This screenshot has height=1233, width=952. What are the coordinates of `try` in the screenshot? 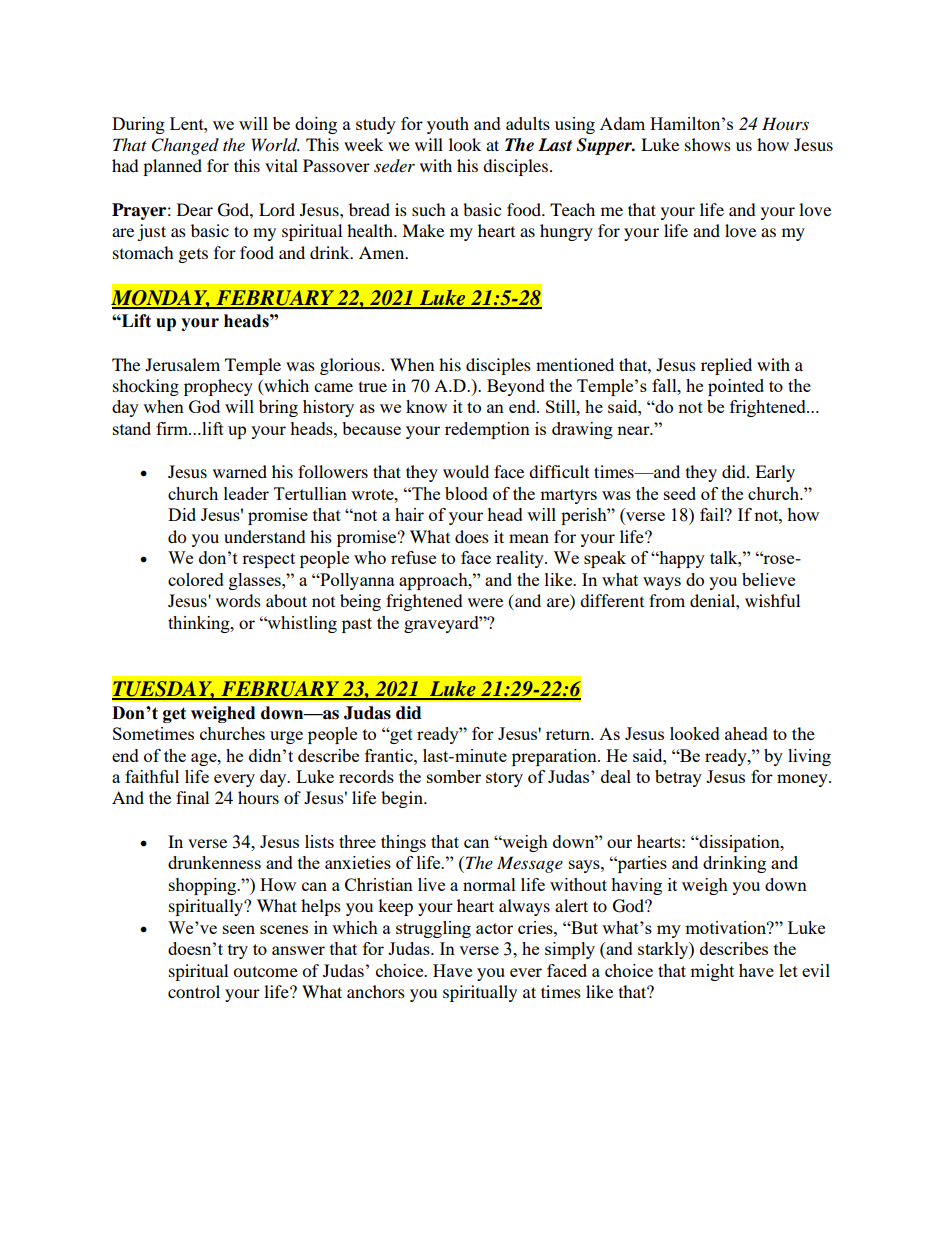 It's located at (238, 951).
